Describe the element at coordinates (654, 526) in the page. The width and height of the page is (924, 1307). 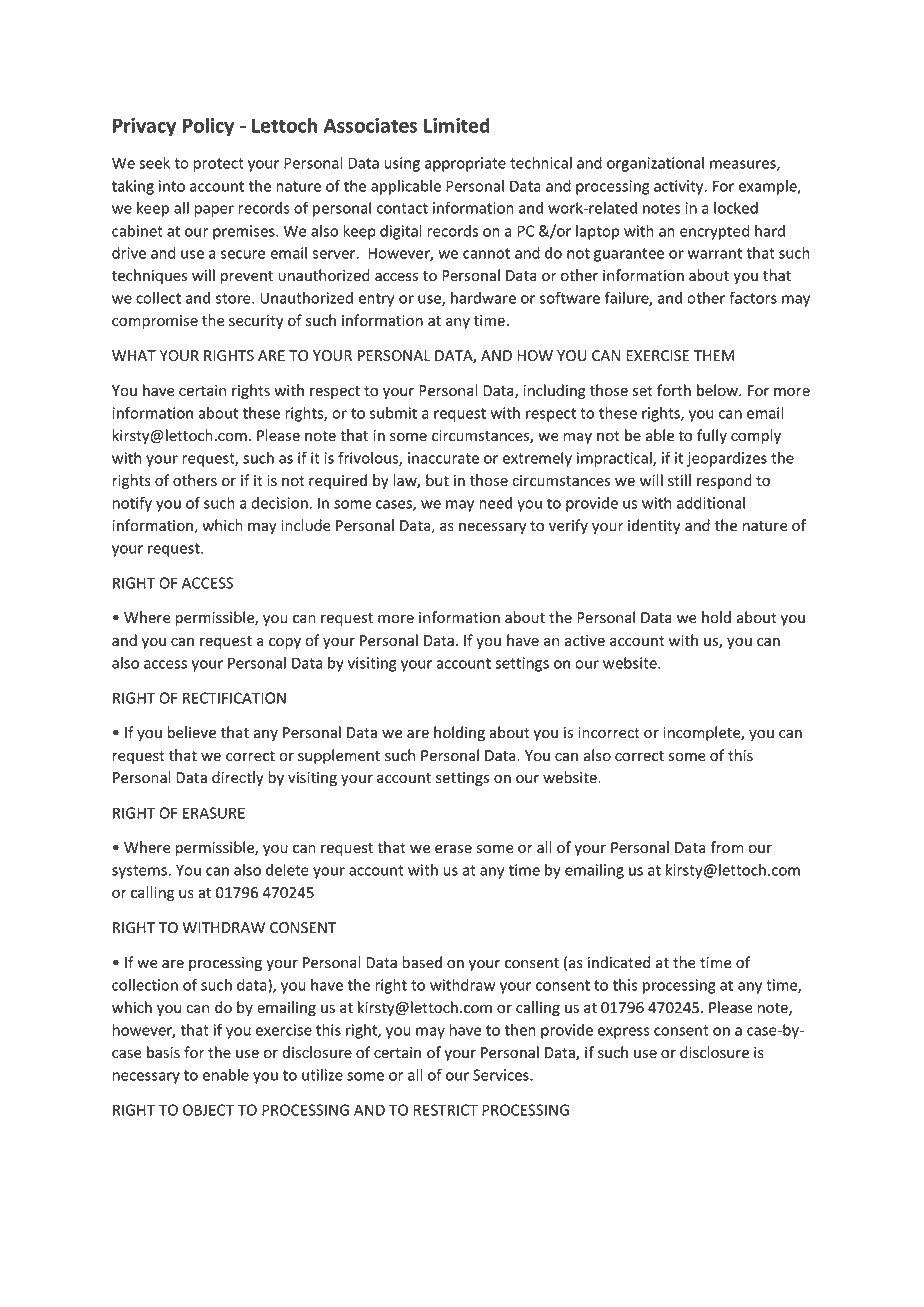
I see `identity` at that location.
